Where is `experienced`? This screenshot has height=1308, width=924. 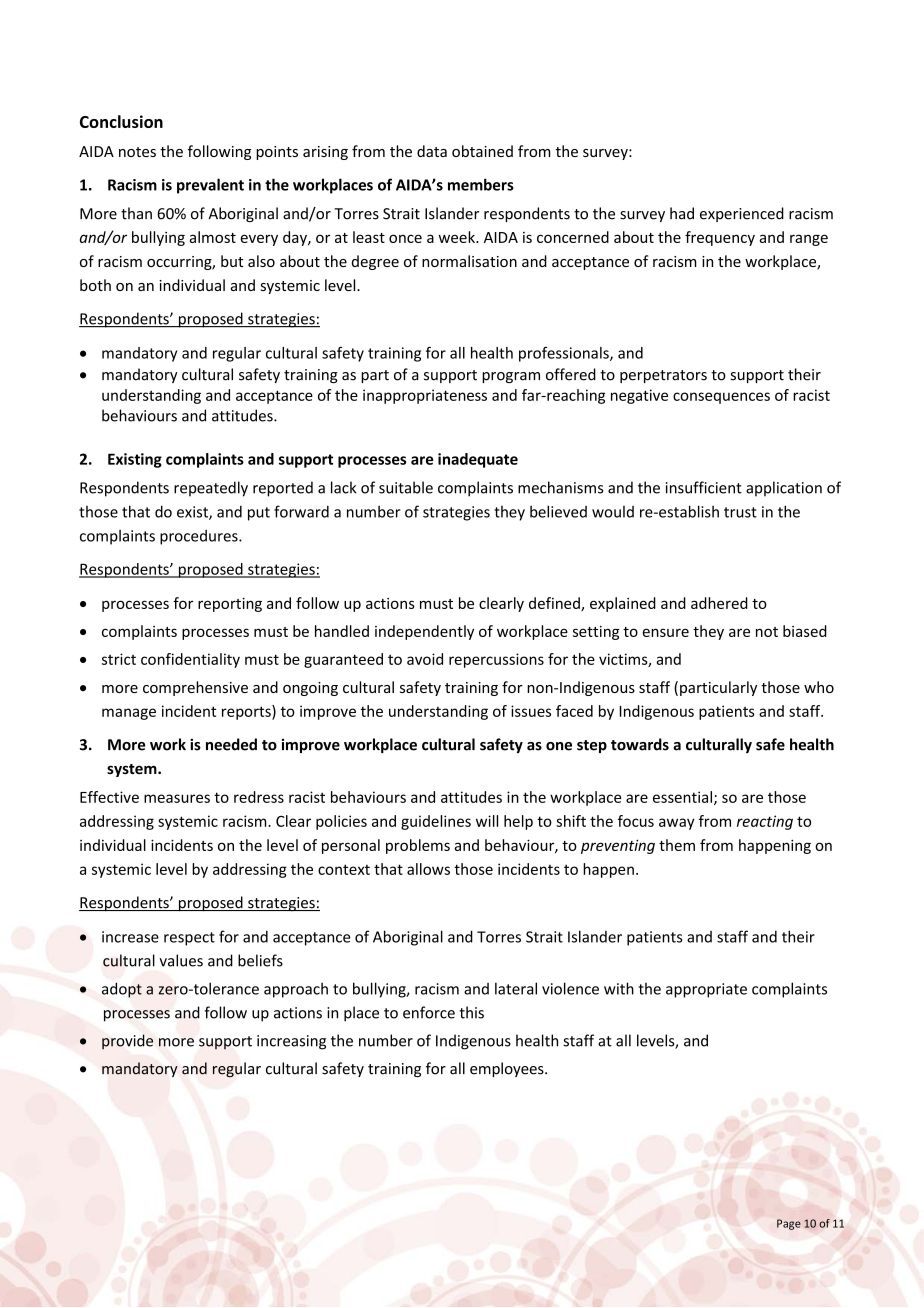
experienced is located at coordinates (742, 214).
